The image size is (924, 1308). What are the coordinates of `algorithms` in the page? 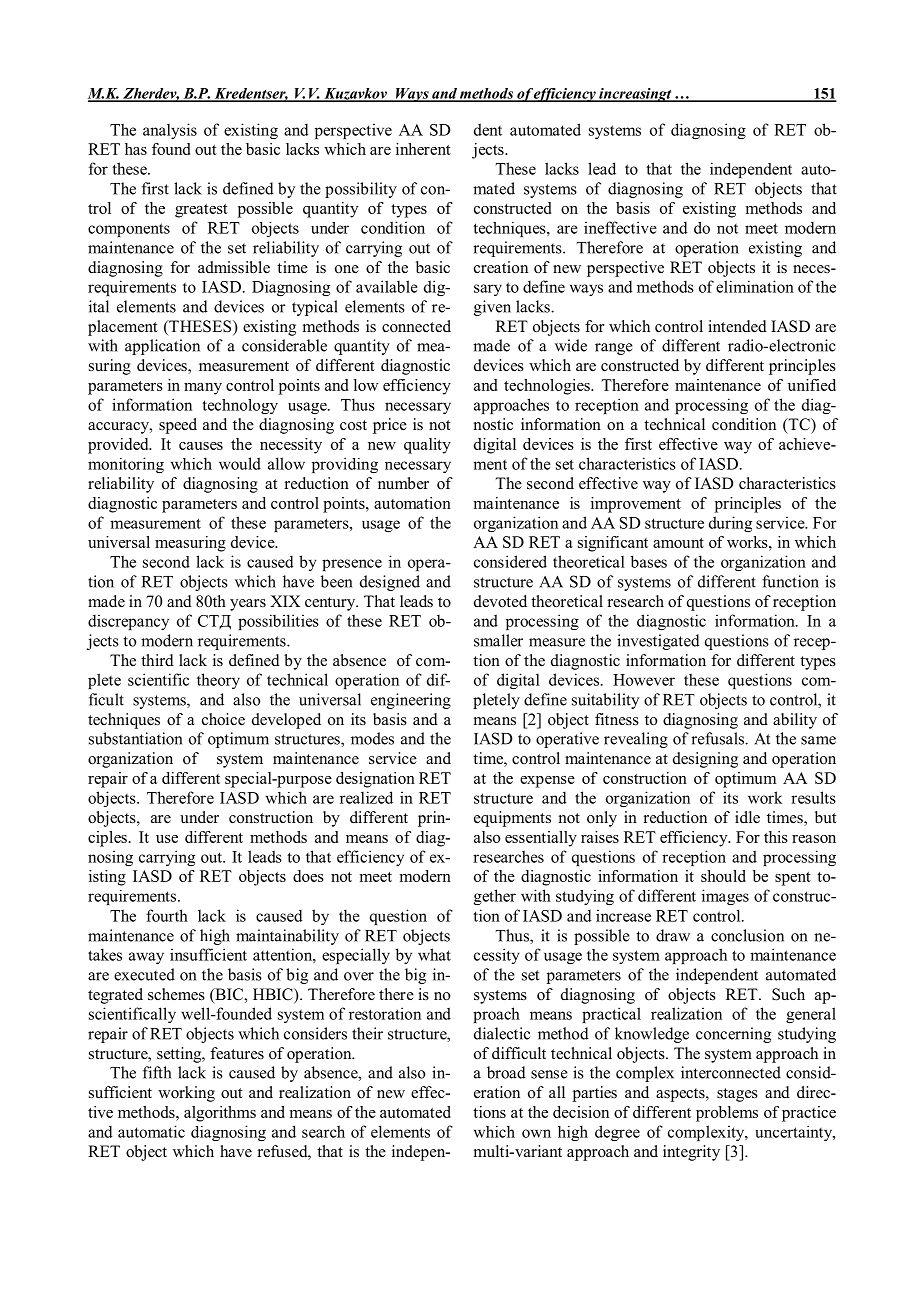 It's located at (220, 1114).
